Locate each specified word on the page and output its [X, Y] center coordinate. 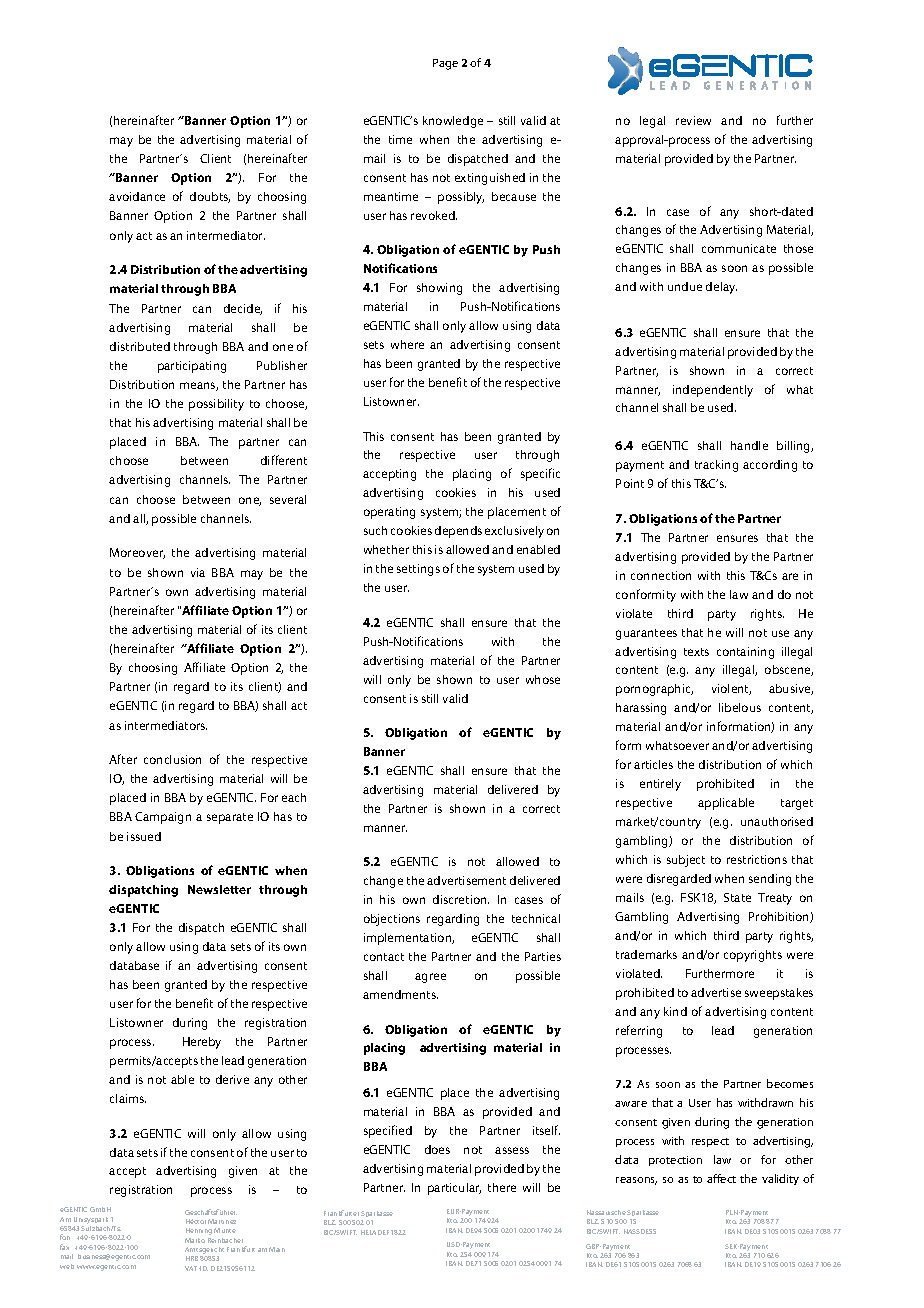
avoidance [137, 196]
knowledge [453, 122]
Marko [195, 1240]
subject [686, 861]
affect [721, 1178]
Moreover [137, 553]
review [693, 120]
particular [454, 1189]
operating [389, 513]
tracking [716, 466]
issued [144, 836]
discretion [461, 899]
